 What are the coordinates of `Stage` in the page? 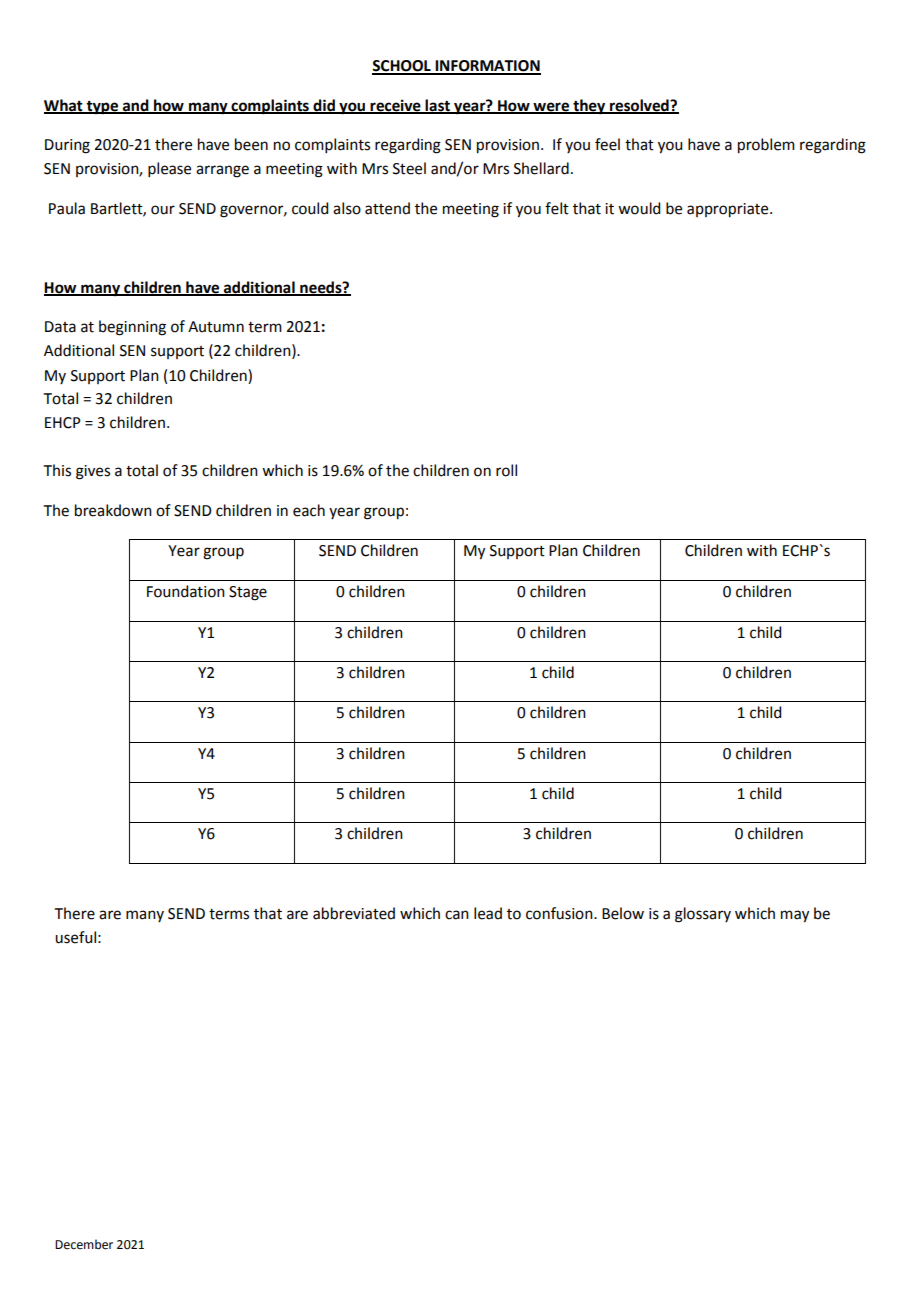 It's located at (248, 593).
